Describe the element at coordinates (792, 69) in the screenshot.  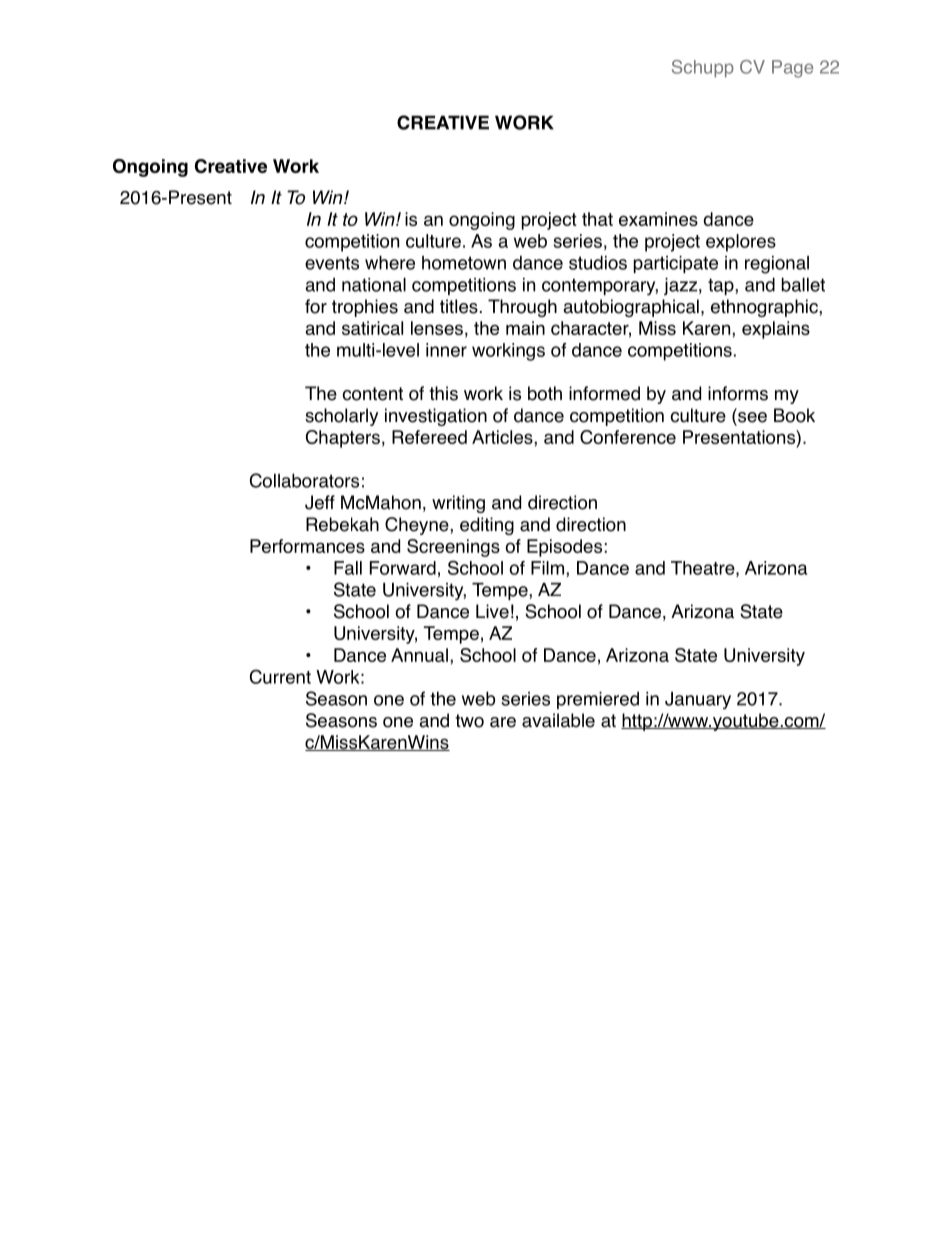
I see `Page` at that location.
